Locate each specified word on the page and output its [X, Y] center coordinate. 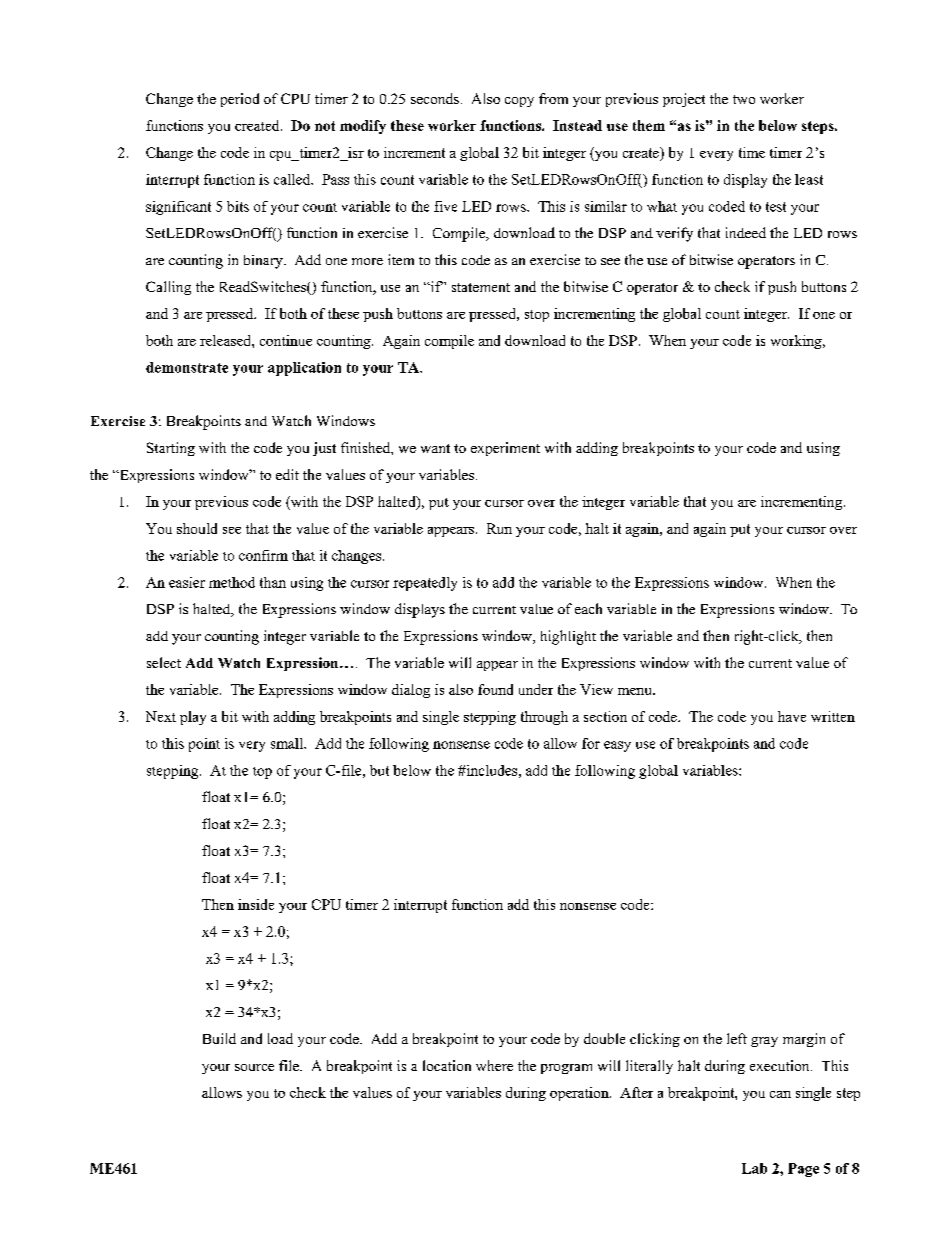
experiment [505, 449]
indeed [746, 232]
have [792, 716]
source [254, 1067]
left [737, 1038]
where [494, 1065]
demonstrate [187, 367]
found [495, 689]
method [232, 582]
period [240, 100]
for [591, 743]
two [744, 99]
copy [519, 102]
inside [256, 904]
